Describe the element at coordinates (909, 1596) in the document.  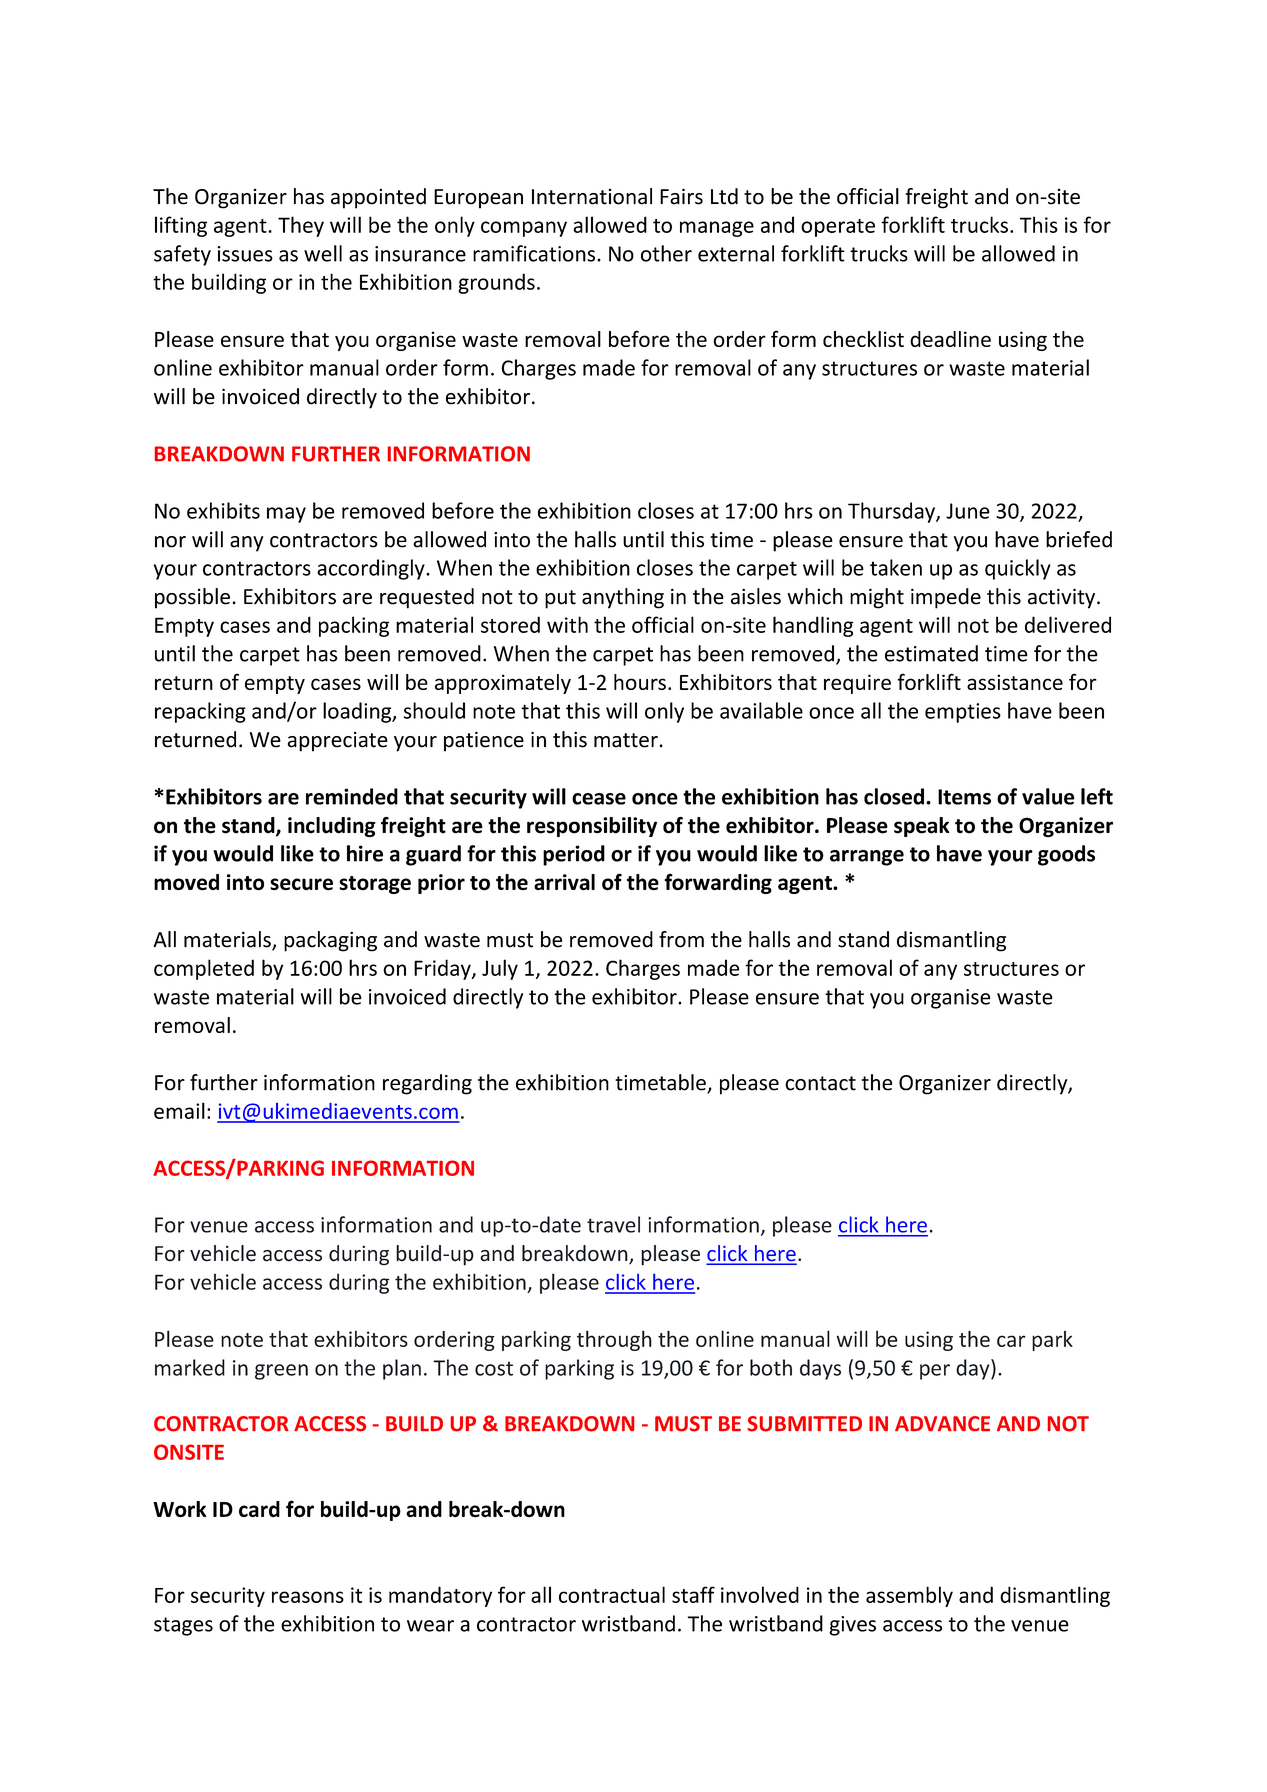
I see `assembly` at that location.
